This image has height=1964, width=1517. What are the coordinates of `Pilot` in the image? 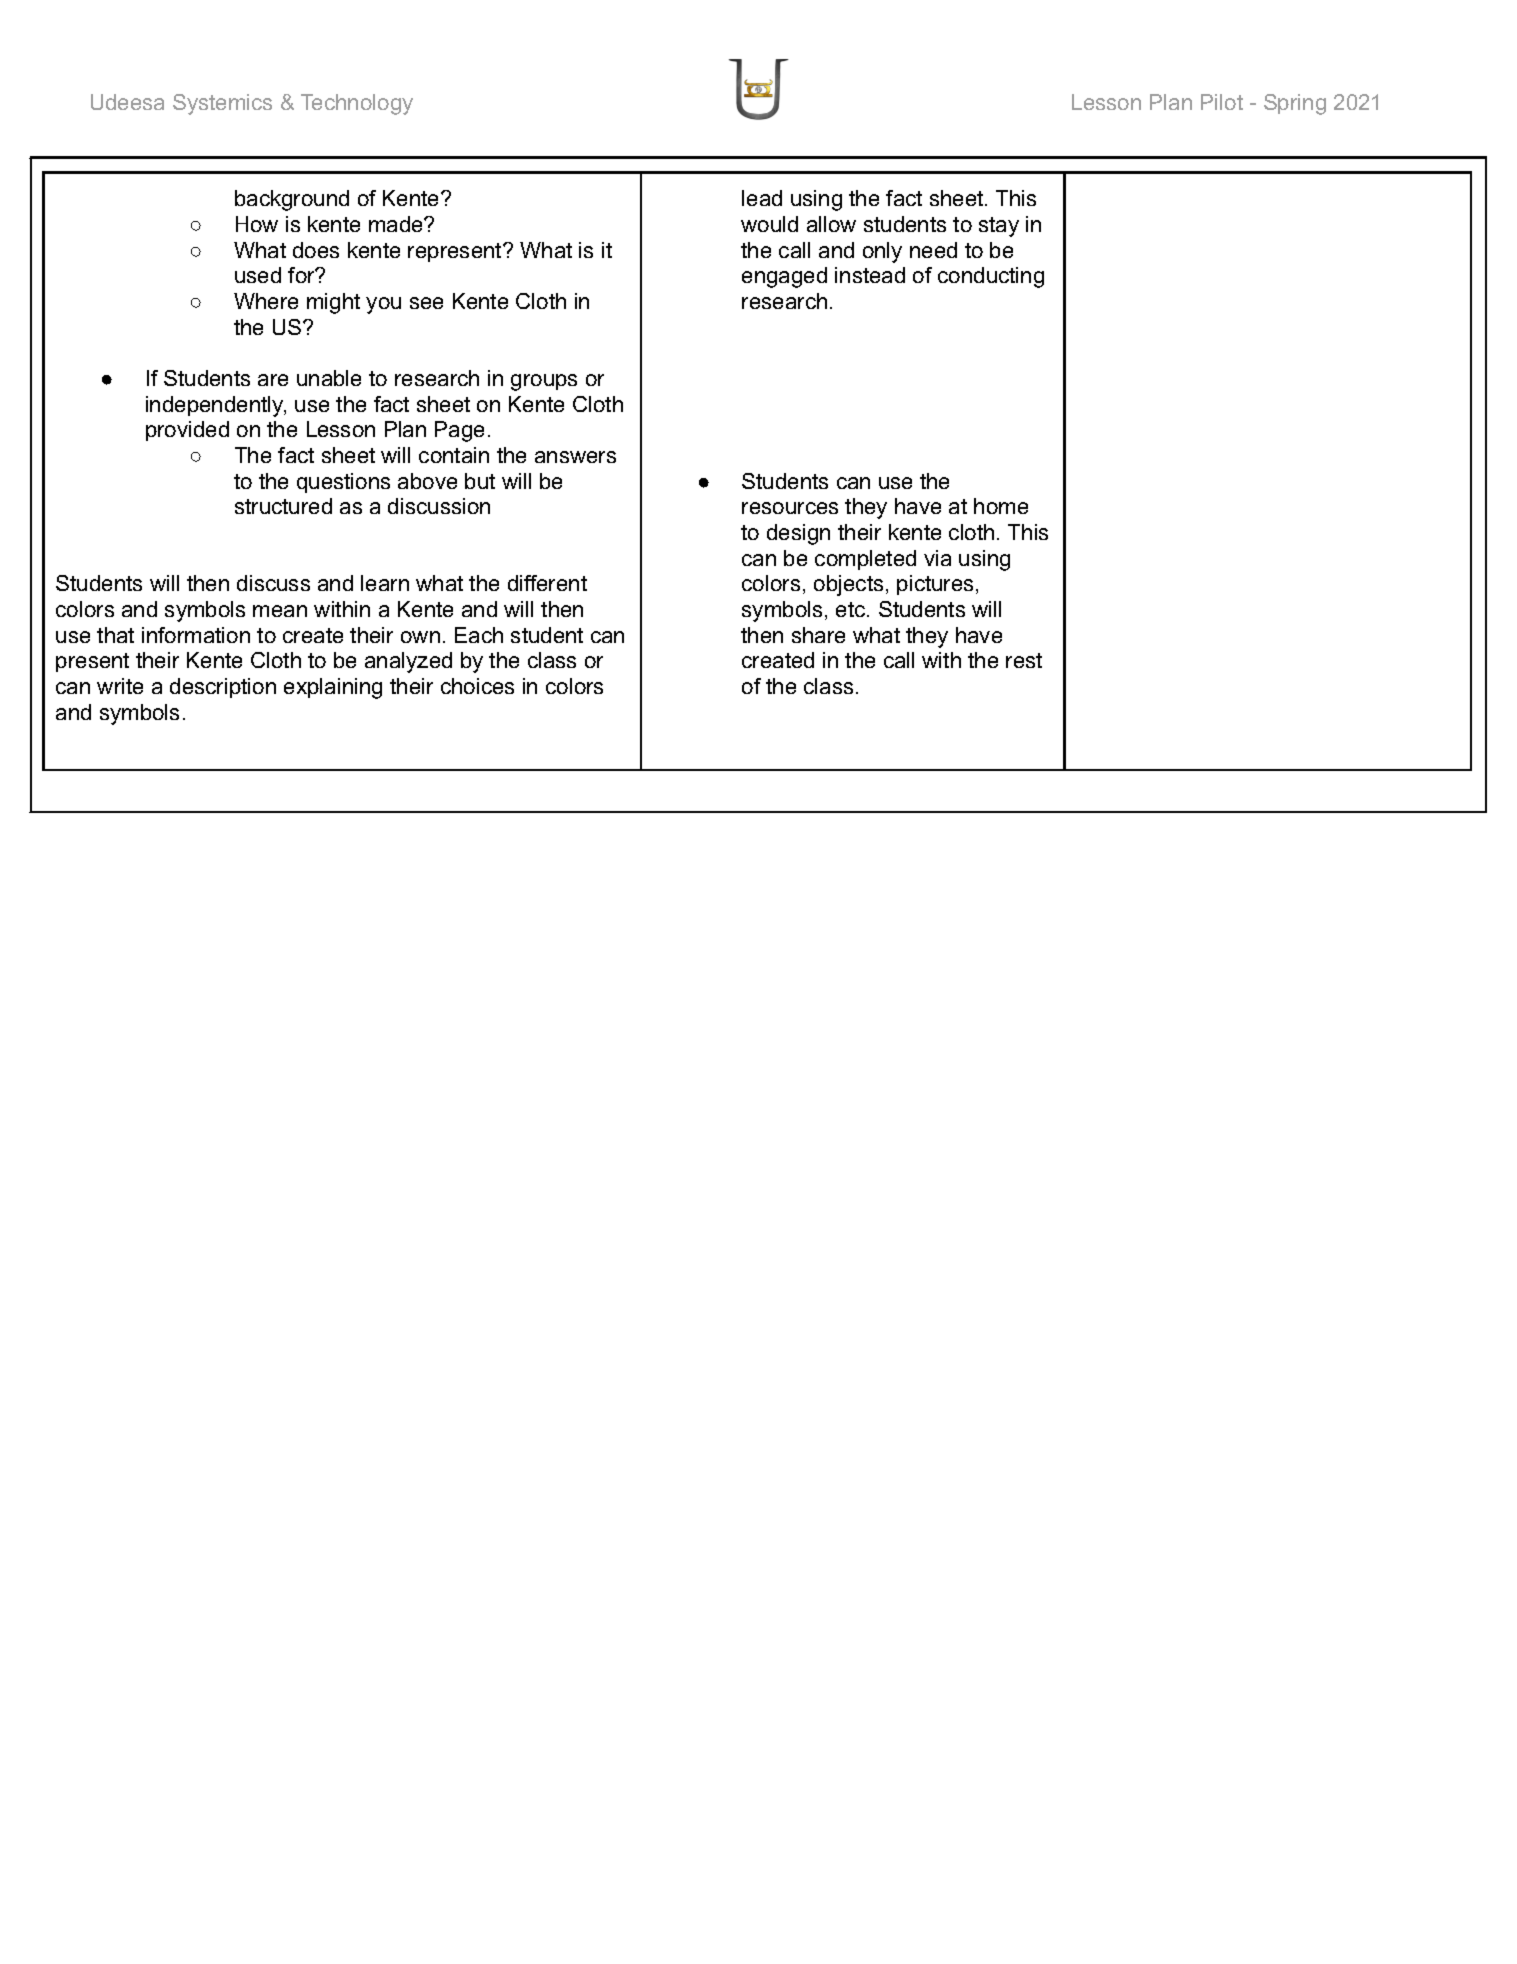 It's located at (1222, 102).
